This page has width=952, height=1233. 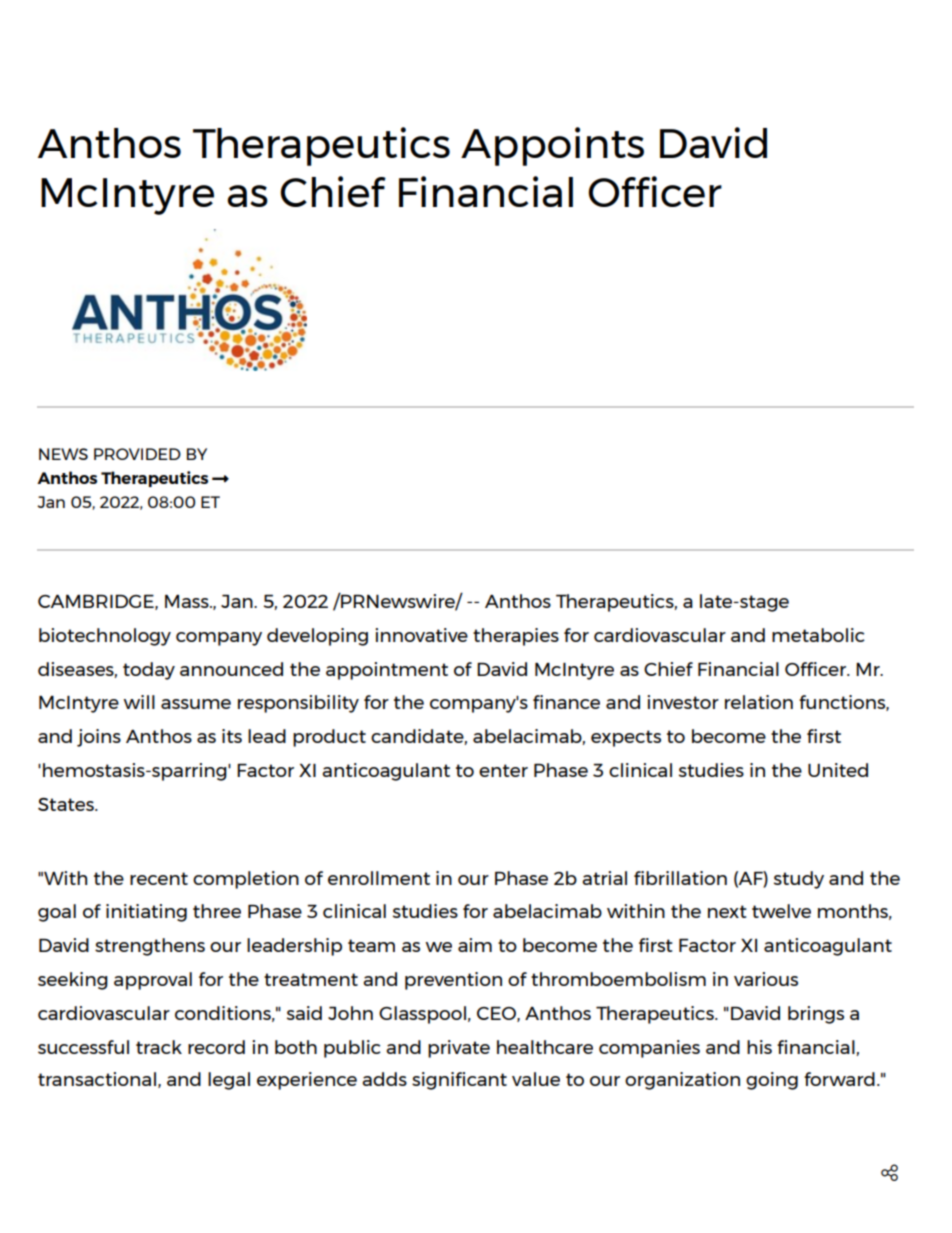 What do you see at coordinates (552, 146) in the page?
I see `Appoints` at bounding box center [552, 146].
